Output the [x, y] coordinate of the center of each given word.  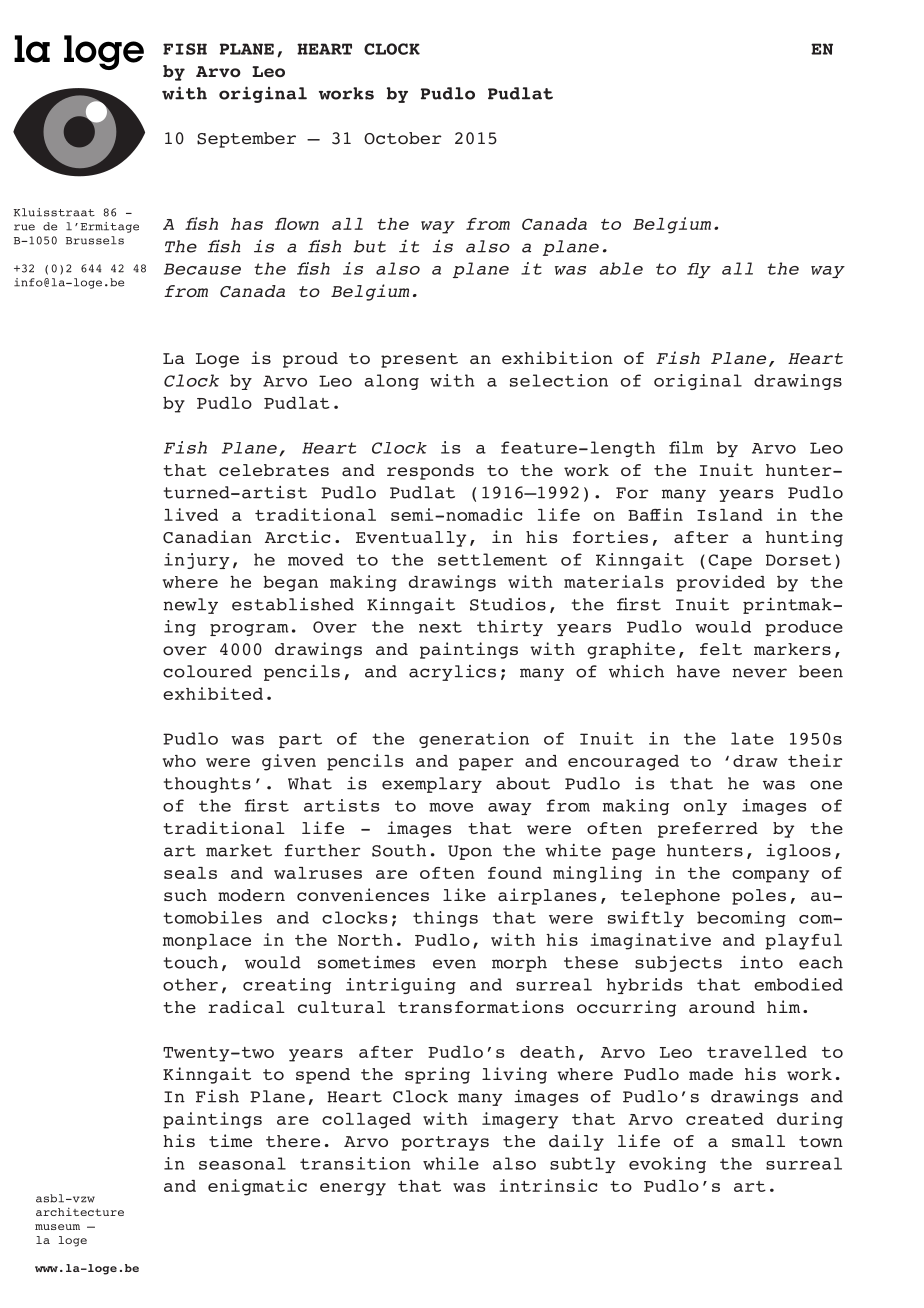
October [403, 138]
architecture [80, 1211]
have [698, 671]
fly [699, 270]
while [451, 1163]
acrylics [452, 673]
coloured [207, 671]
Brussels [95, 240]
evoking [667, 1165]
